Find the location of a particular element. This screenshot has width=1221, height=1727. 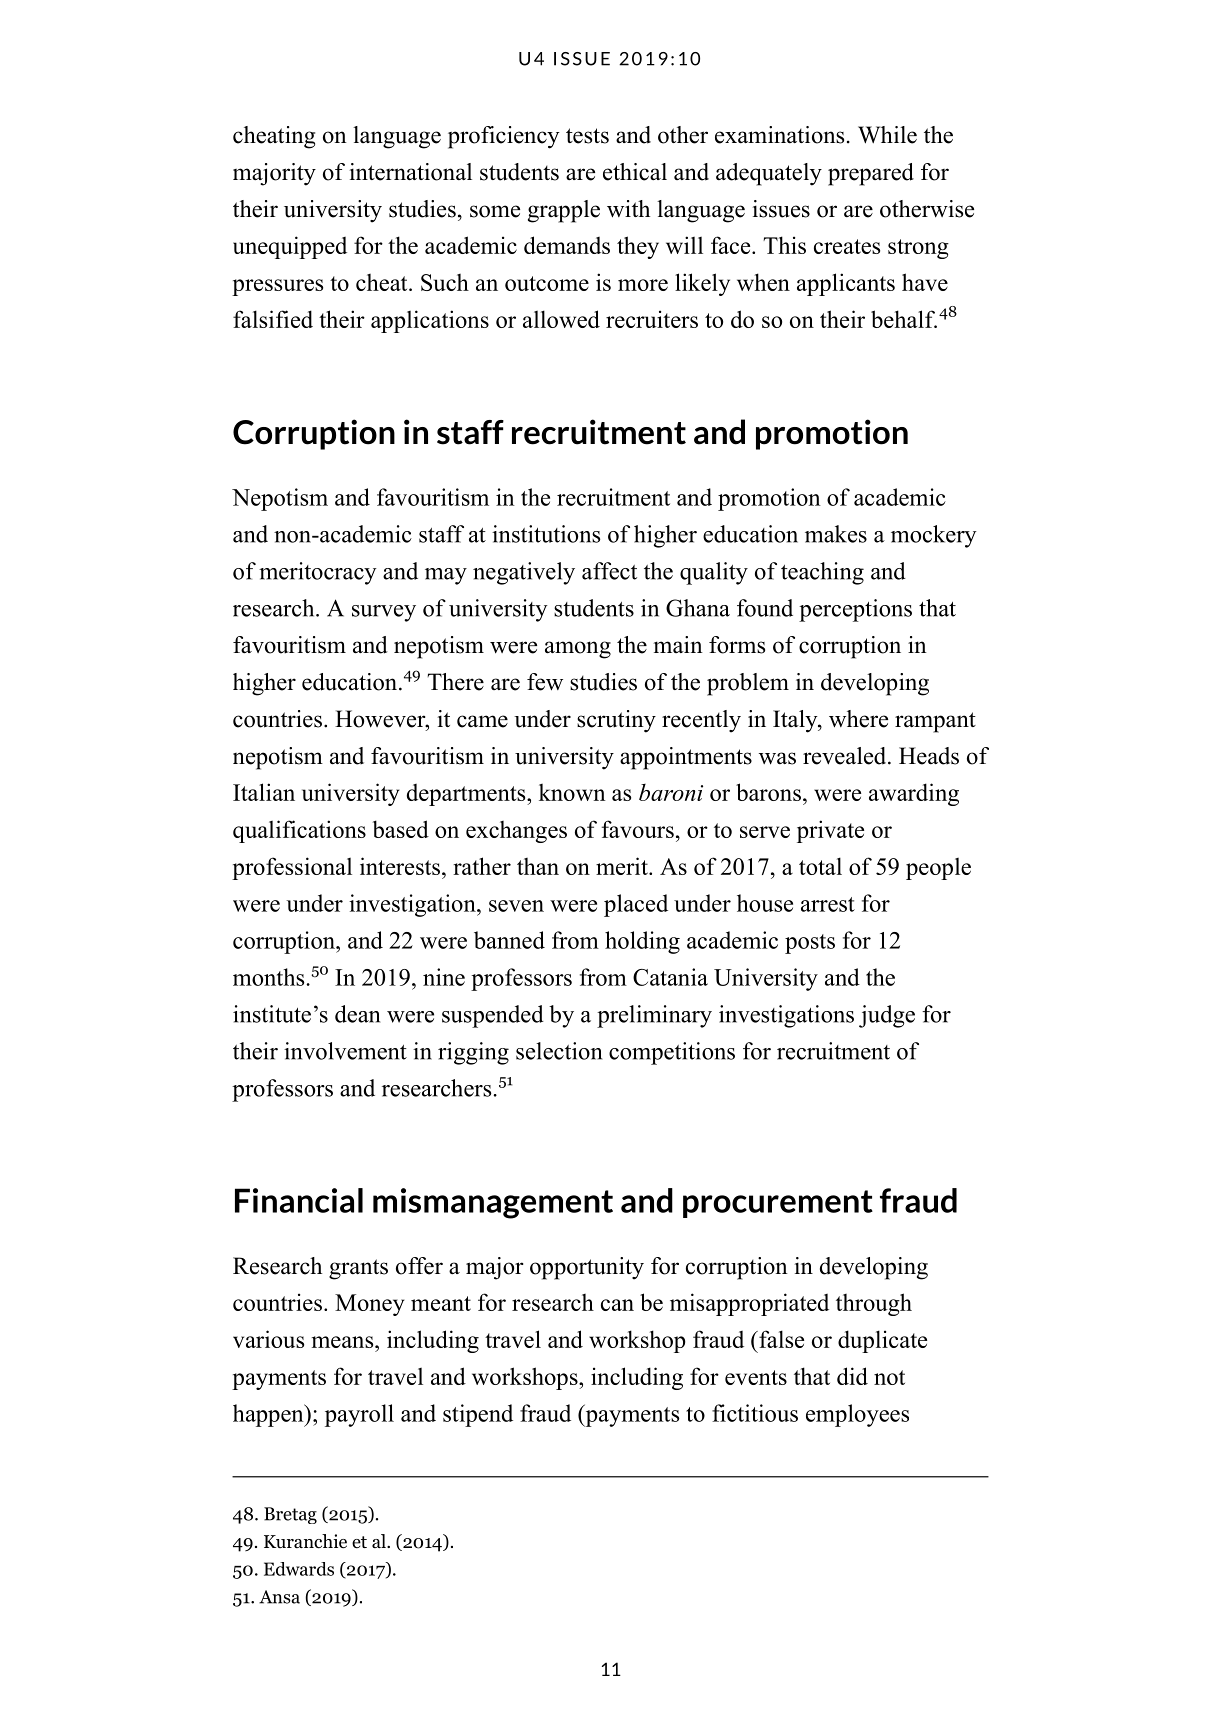

private is located at coordinates (830, 831).
